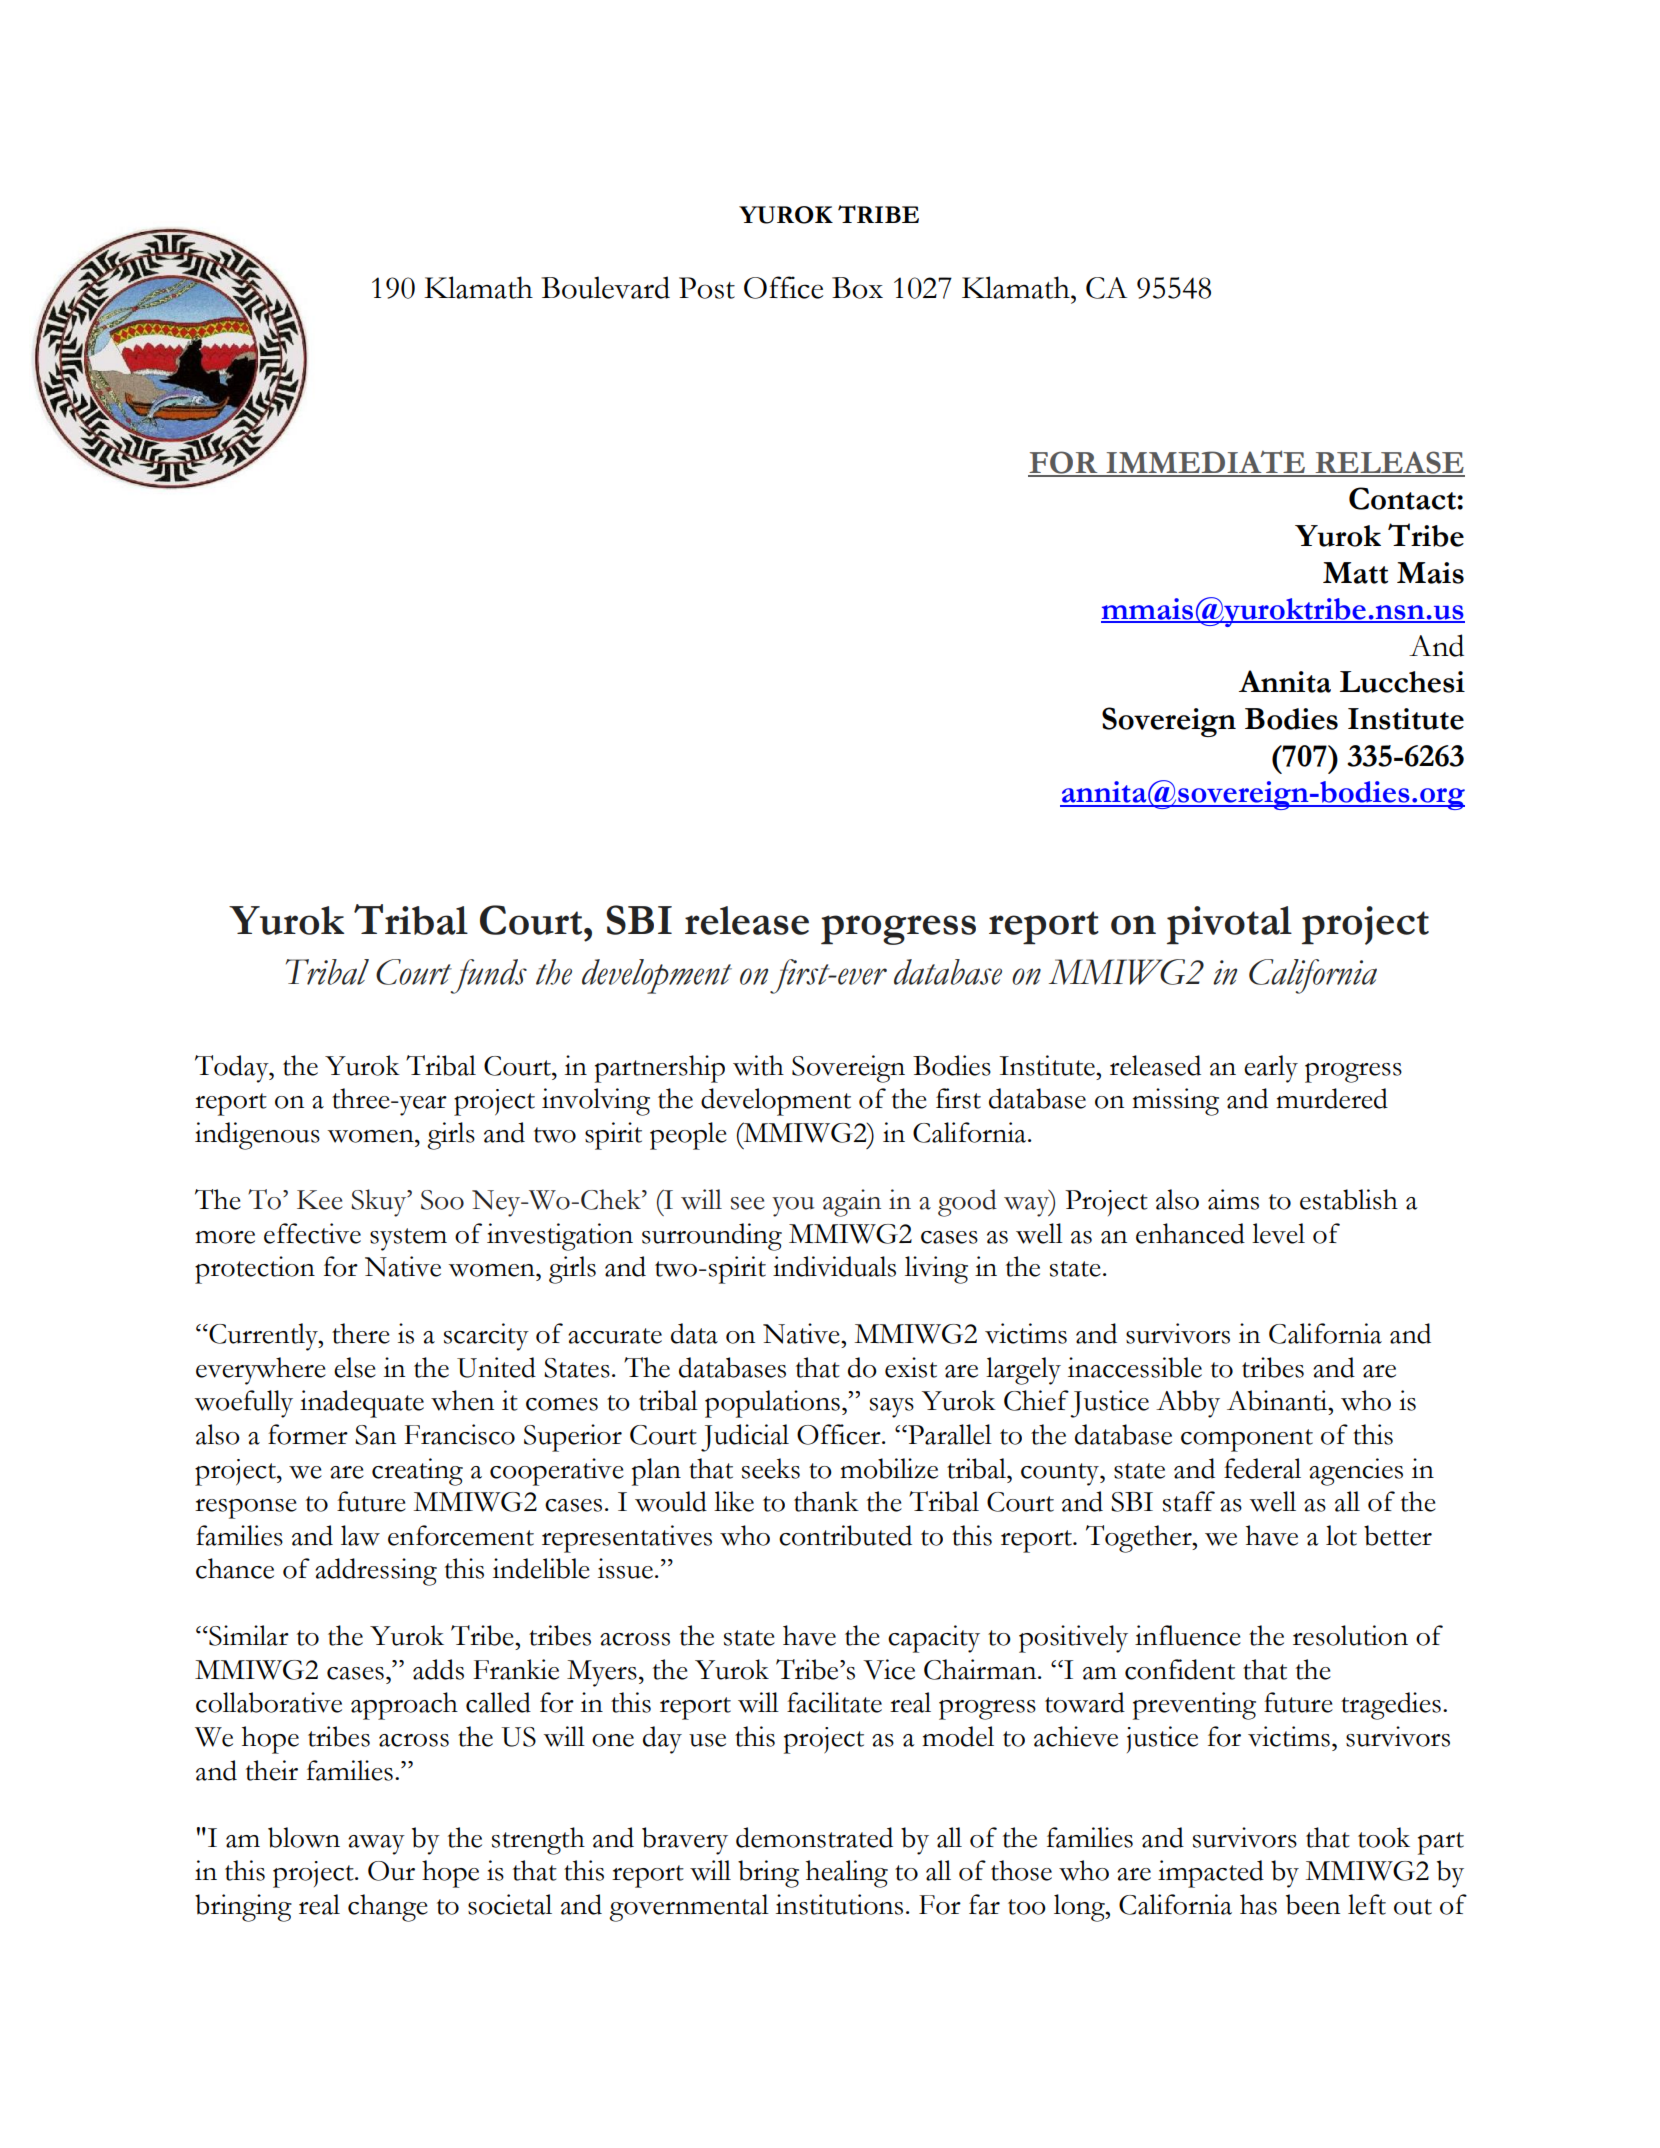 The height and width of the document is (2148, 1660). Describe the element at coordinates (605, 287) in the document. I see `Boulevard` at that location.
